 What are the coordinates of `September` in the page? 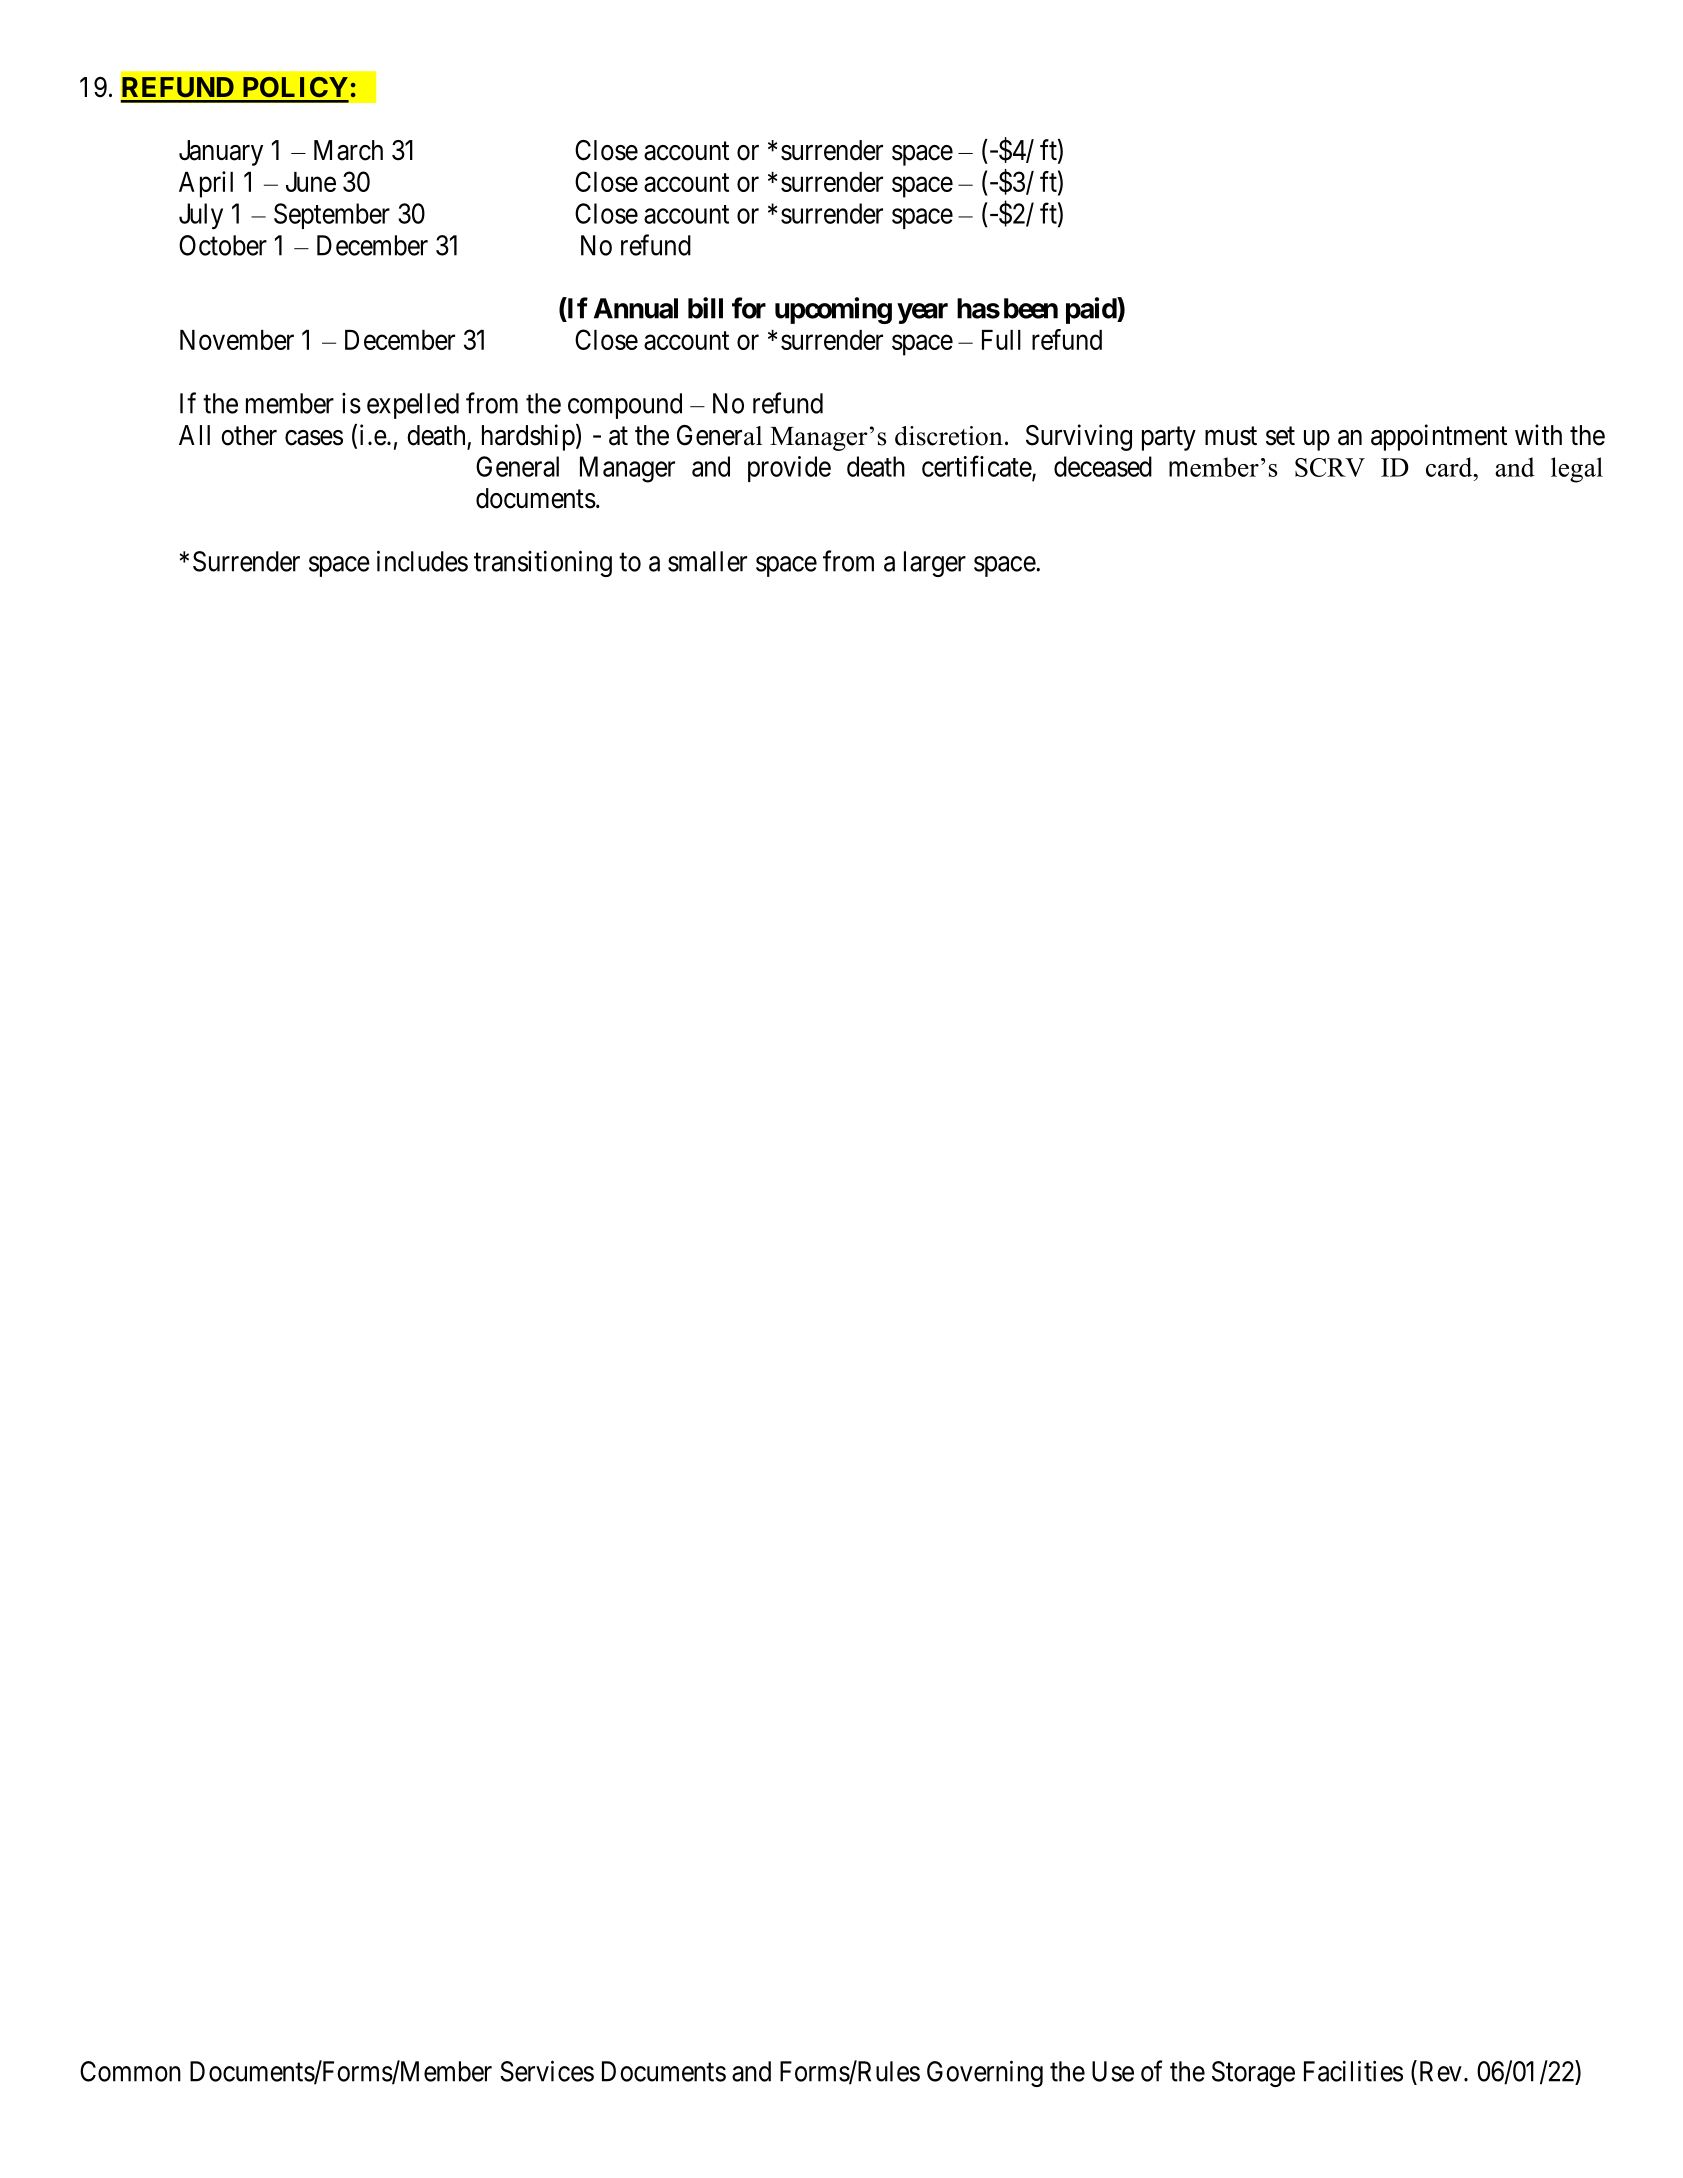 It's located at (332, 216).
